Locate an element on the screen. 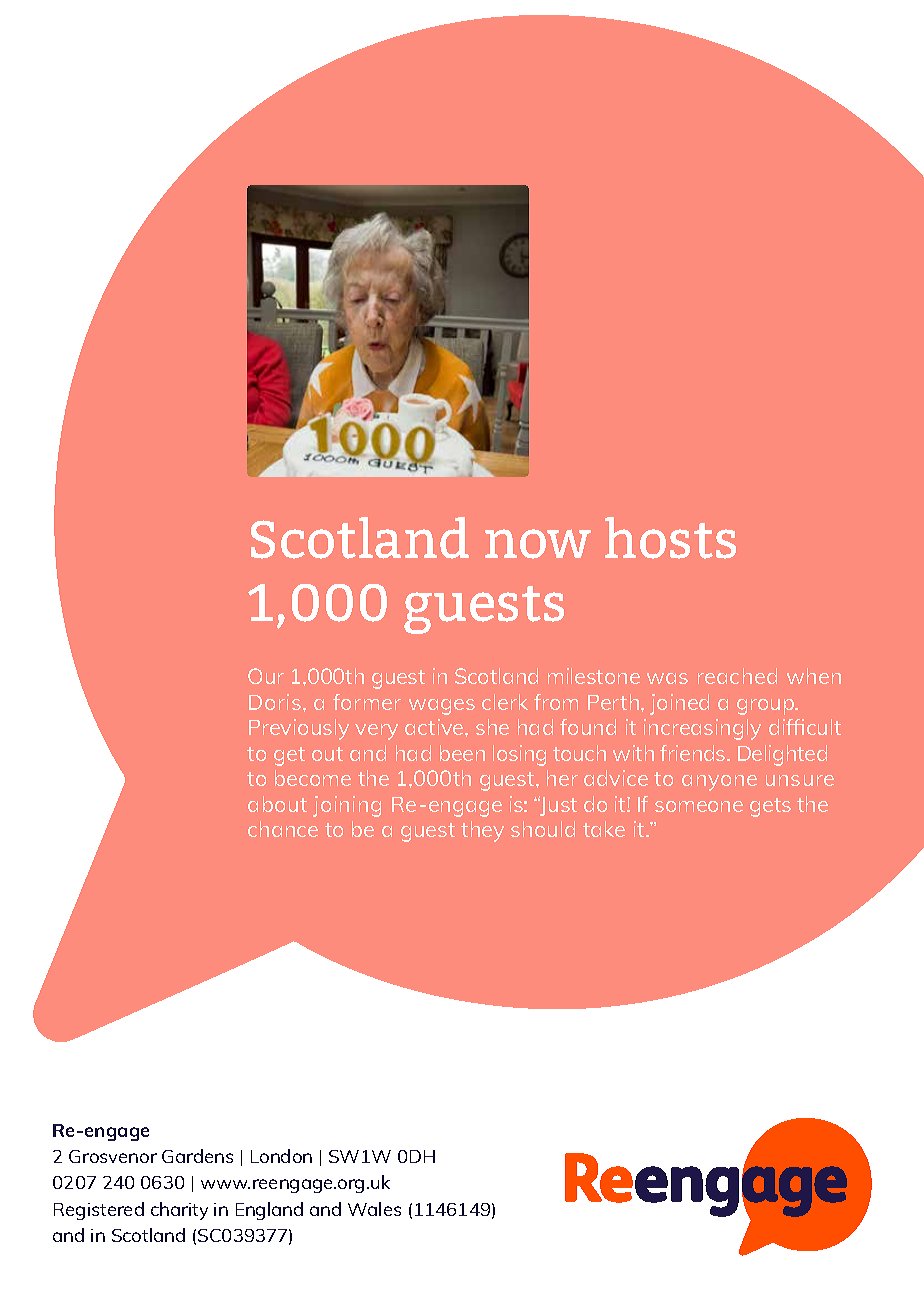 The image size is (924, 1308). they is located at coordinates (482, 831).
